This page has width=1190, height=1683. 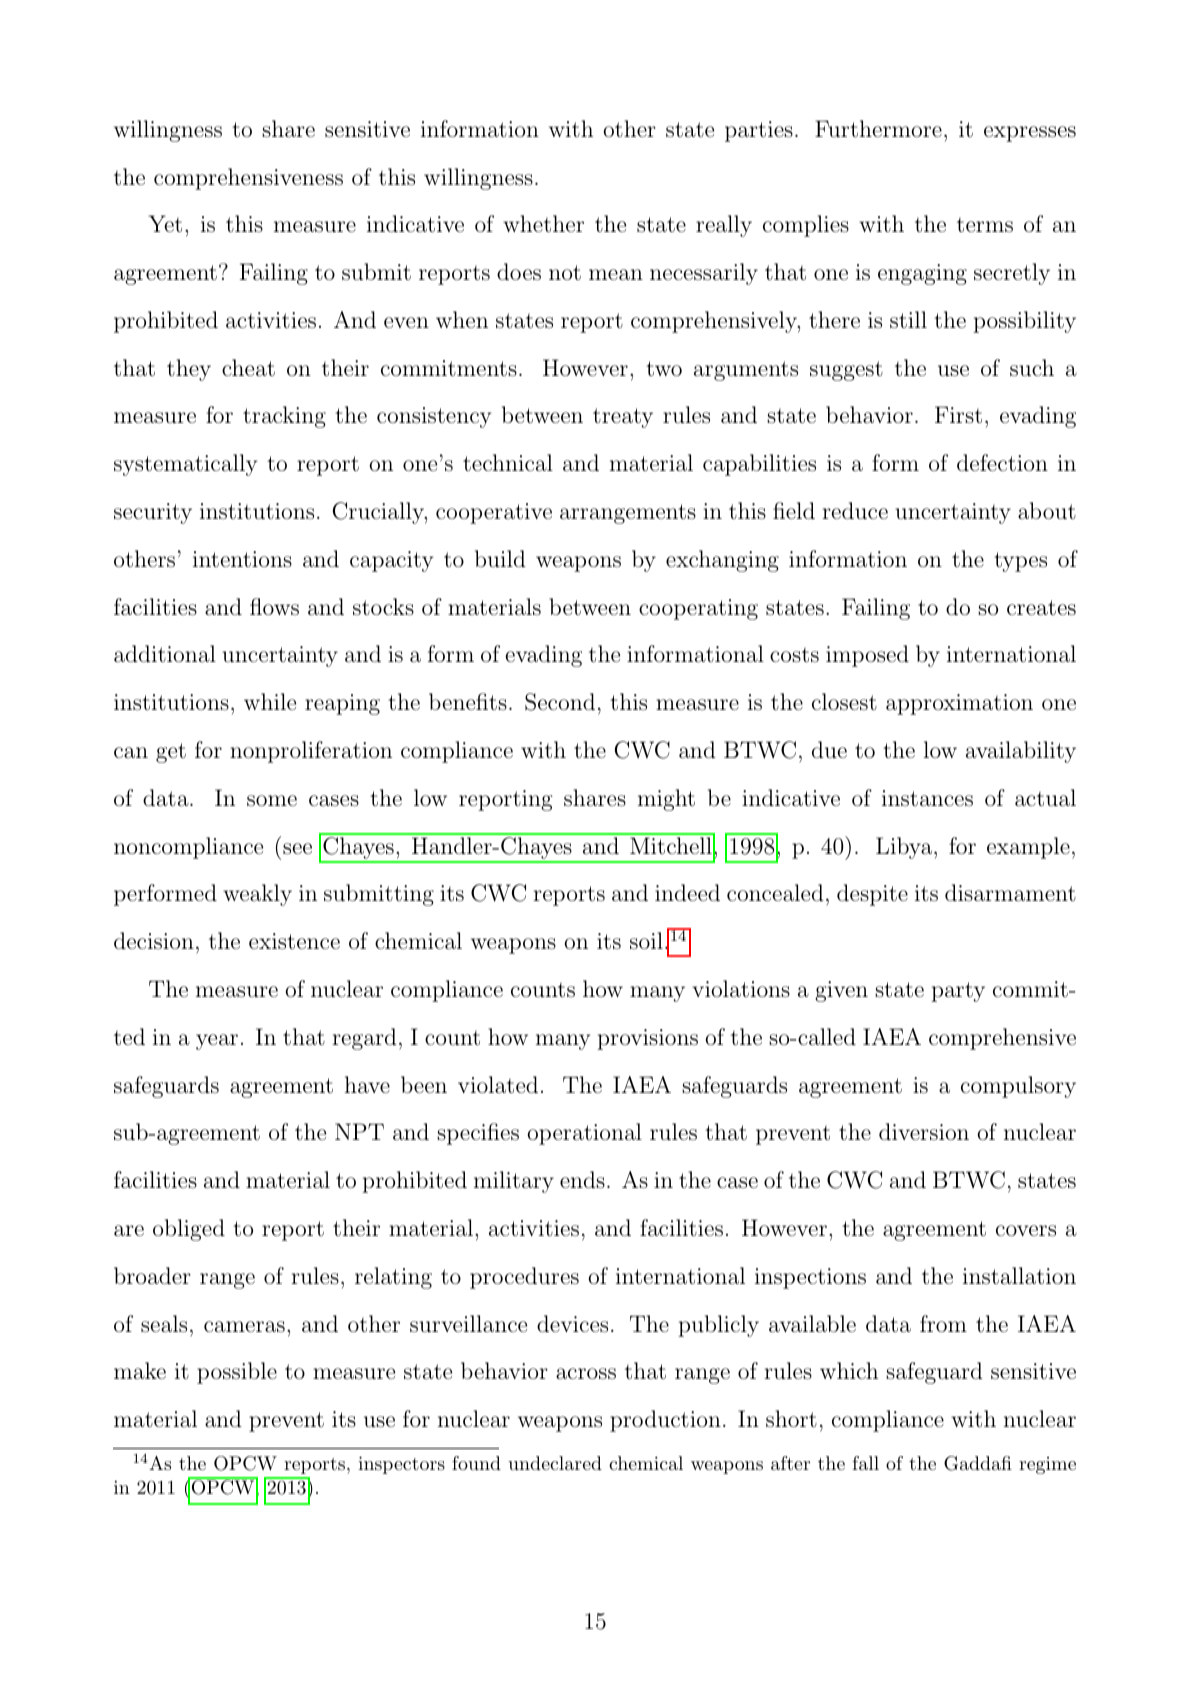 I want to click on weakly, so click(x=257, y=895).
